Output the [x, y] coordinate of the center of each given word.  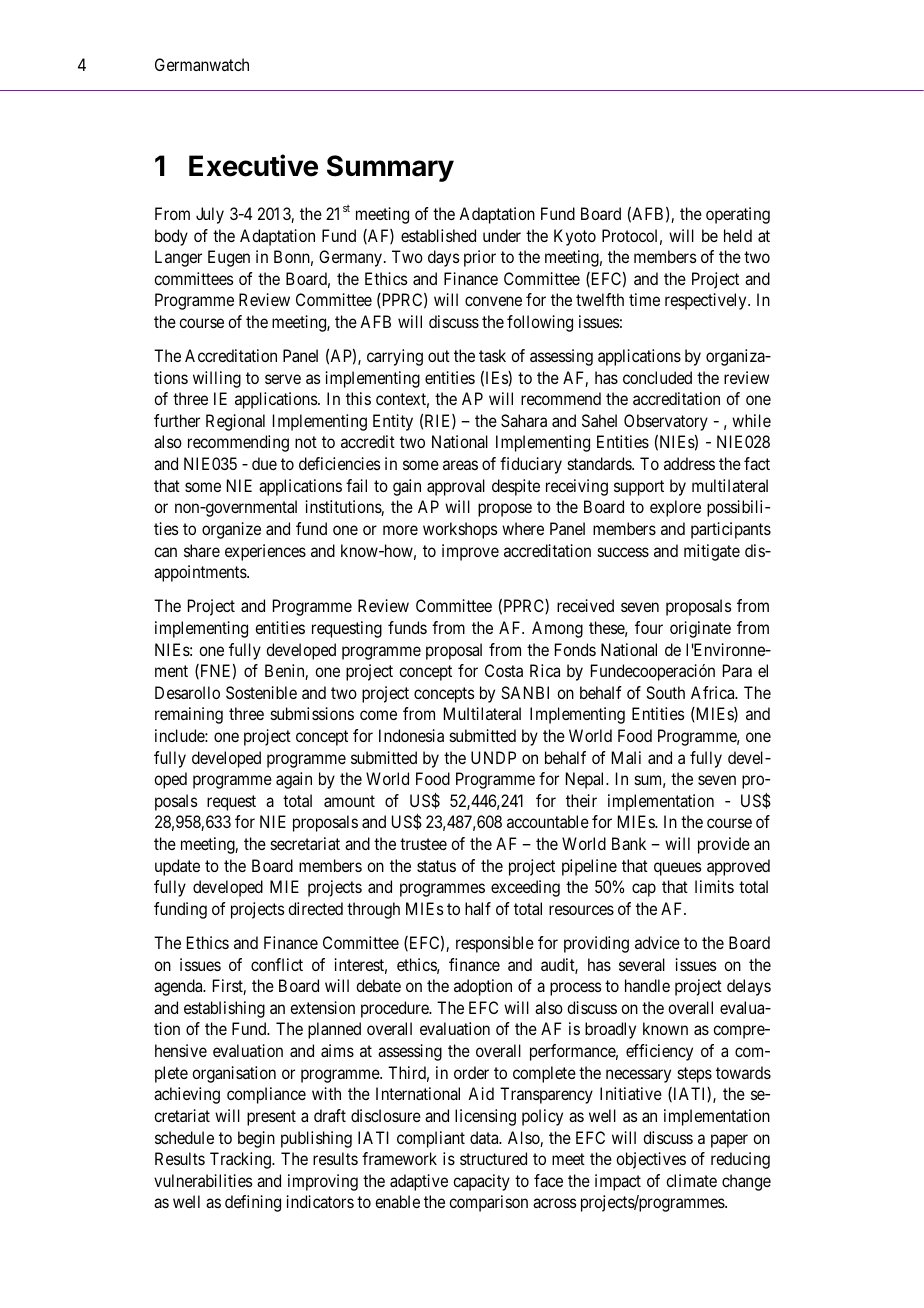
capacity [481, 1182]
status [436, 866]
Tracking [241, 1160]
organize [231, 530]
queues [677, 869]
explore [675, 508]
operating [738, 215]
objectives [651, 1160]
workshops [460, 530]
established [438, 235]
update [177, 867]
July [210, 215]
